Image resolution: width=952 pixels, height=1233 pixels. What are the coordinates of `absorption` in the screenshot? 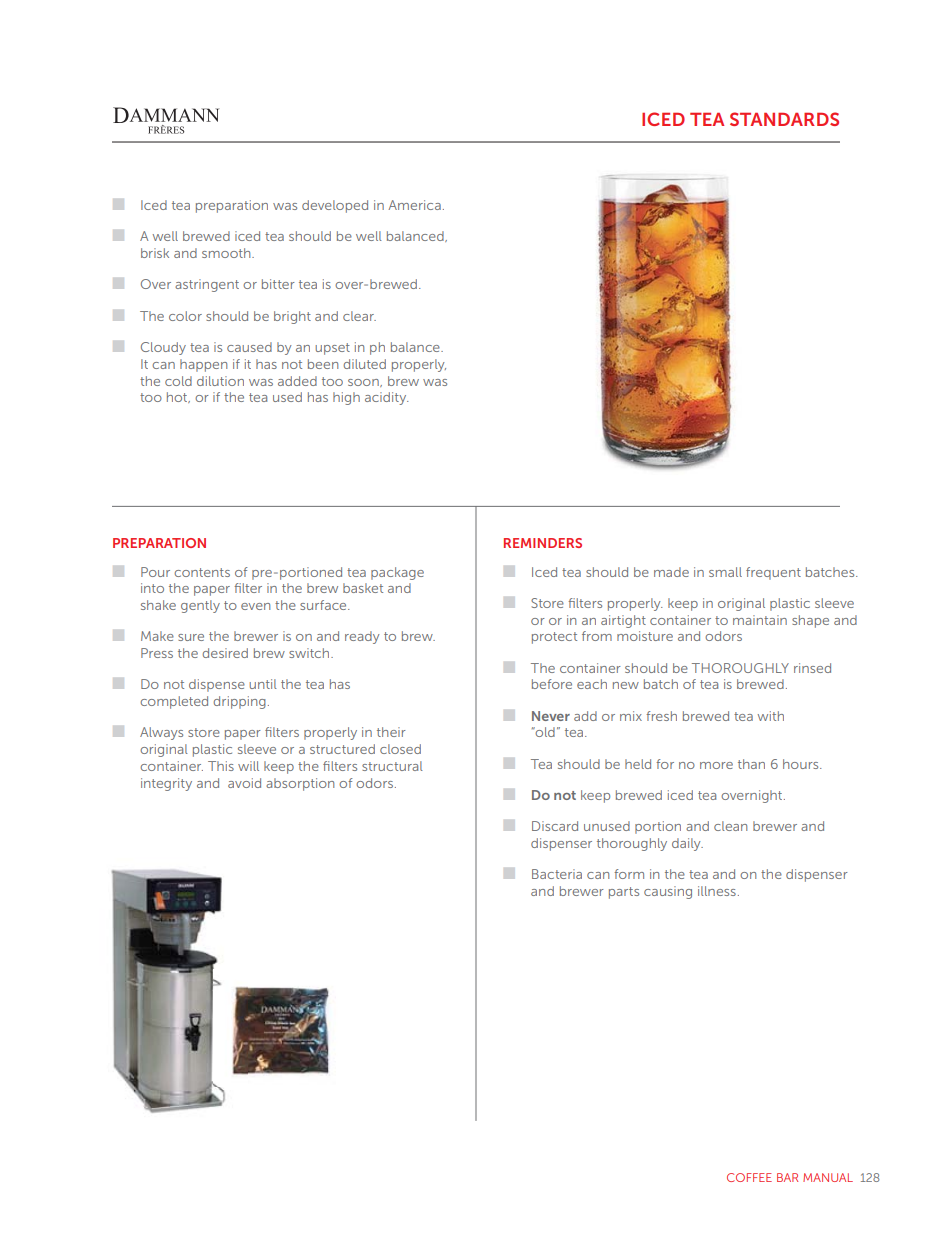 It's located at (300, 784).
